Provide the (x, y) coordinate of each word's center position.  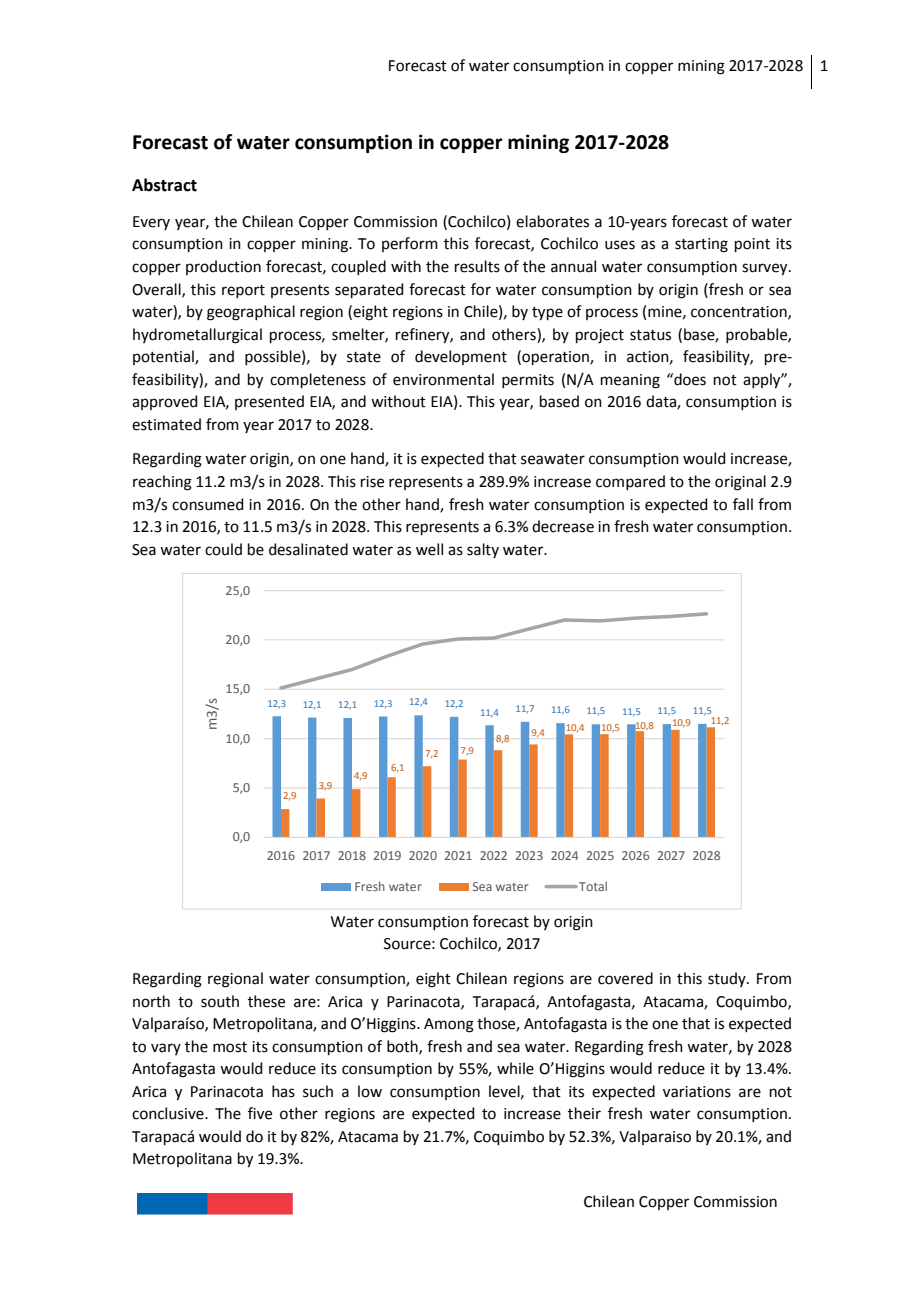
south (220, 1001)
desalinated (308, 549)
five (260, 1113)
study (728, 979)
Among (449, 1025)
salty (483, 550)
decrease (563, 526)
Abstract (164, 185)
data (662, 402)
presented (269, 402)
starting (701, 245)
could (223, 549)
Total (592, 886)
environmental (443, 379)
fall (743, 504)
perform (410, 244)
